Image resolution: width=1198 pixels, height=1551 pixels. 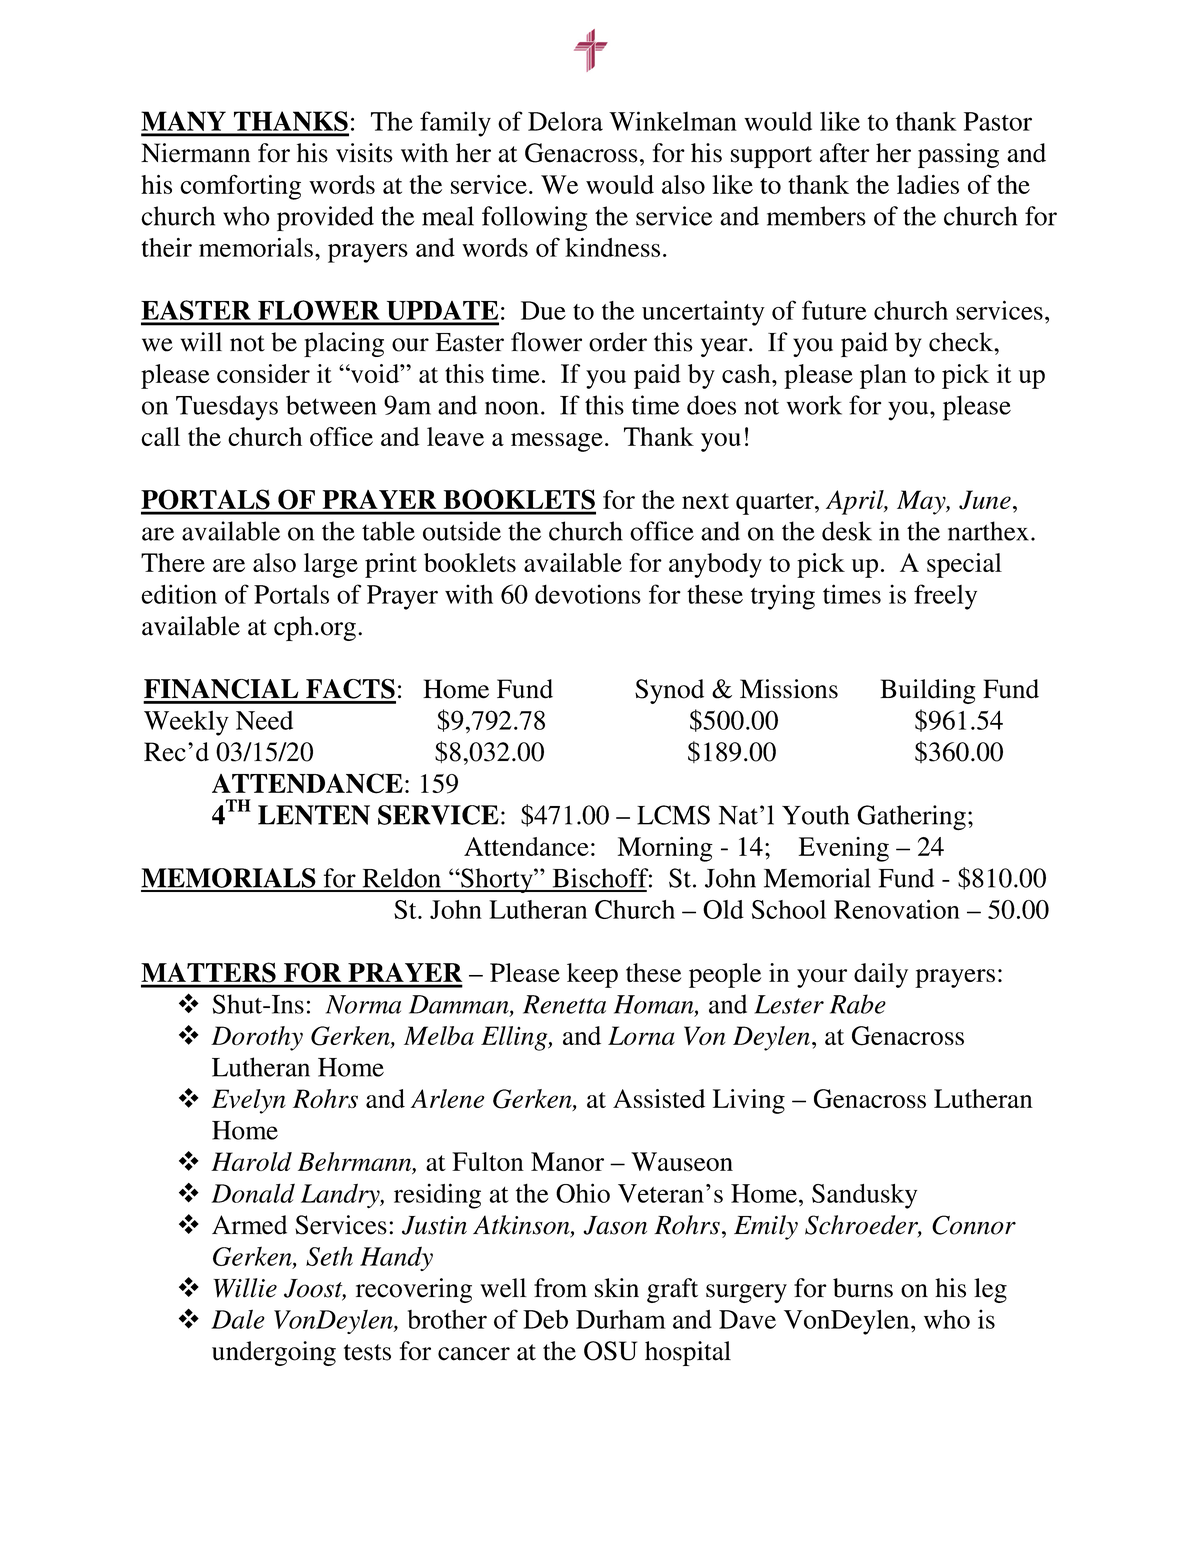 I want to click on comforting, so click(x=240, y=187).
